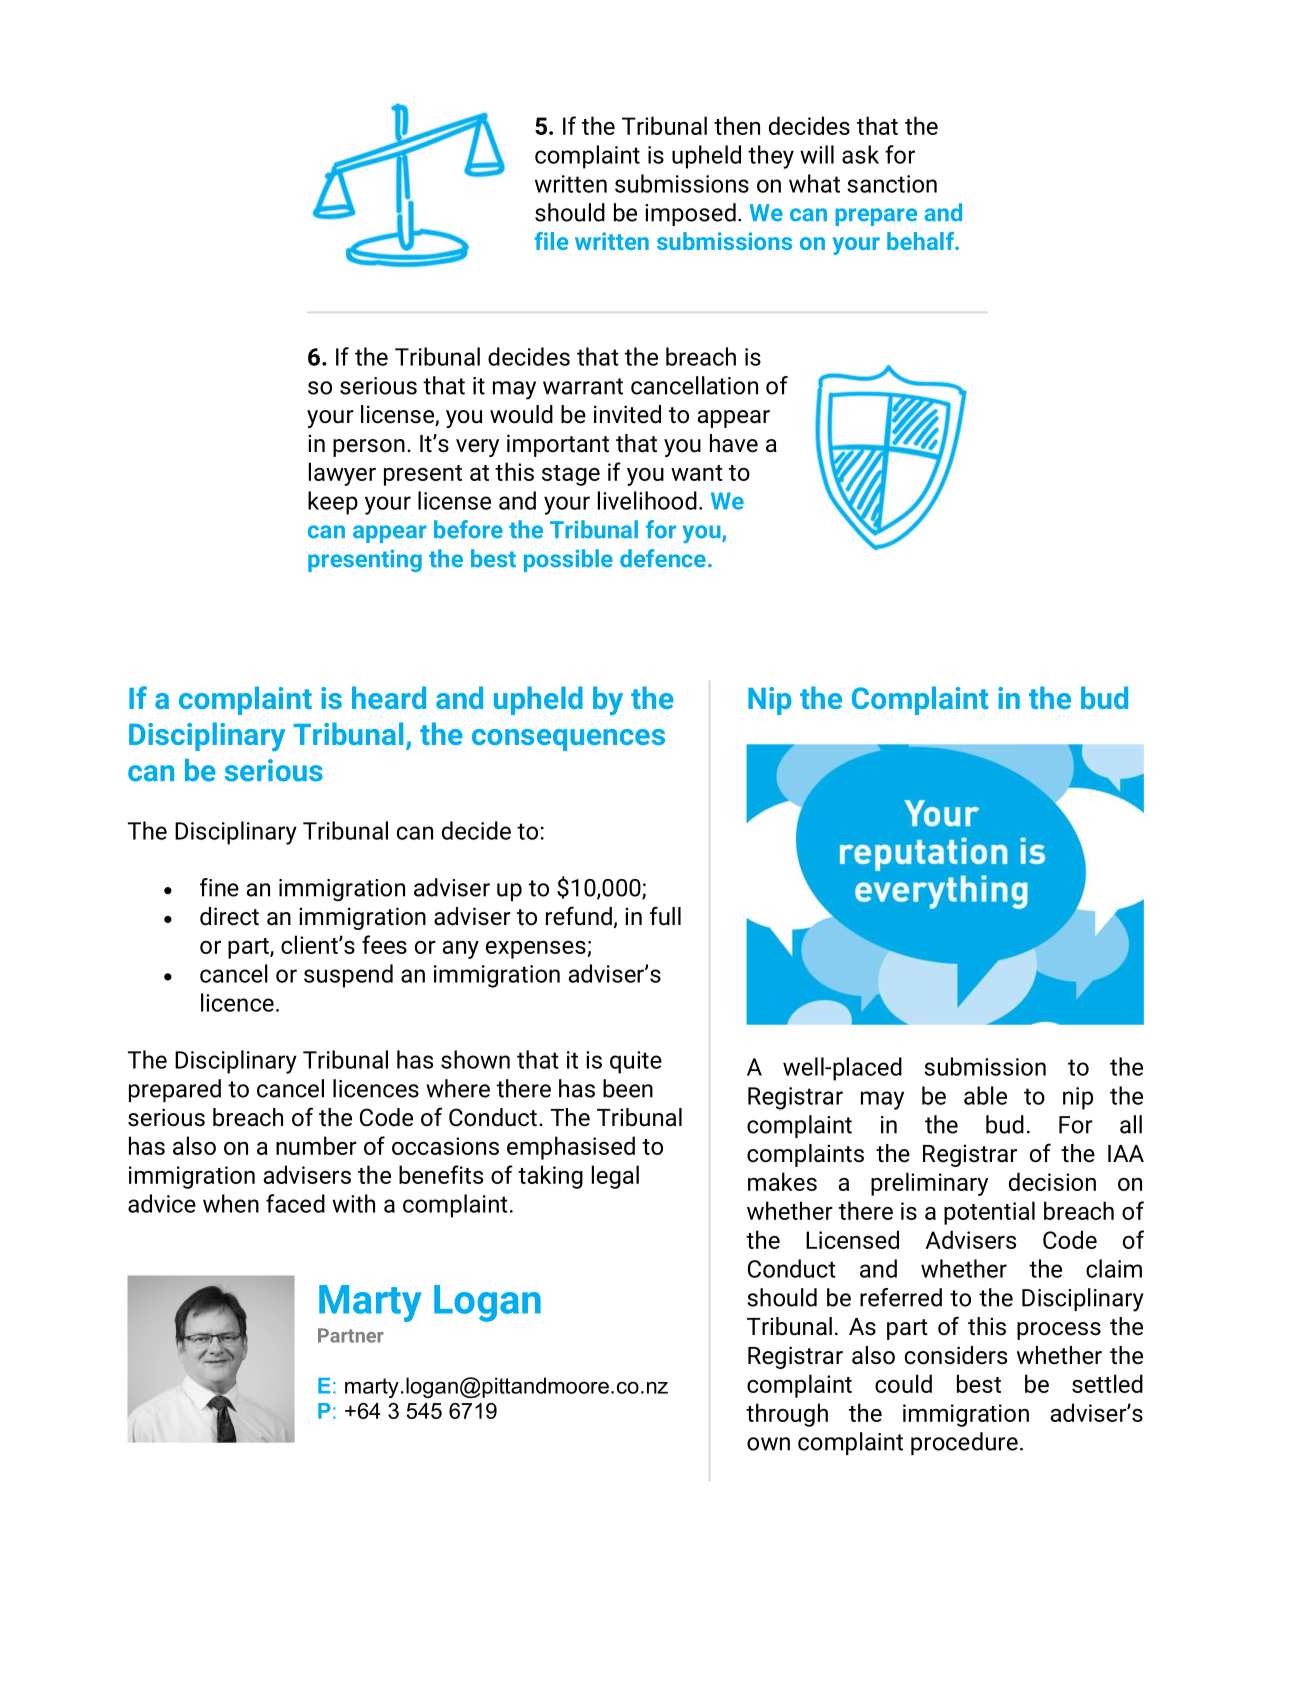  What do you see at coordinates (921, 241) in the image?
I see `behalf` at bounding box center [921, 241].
